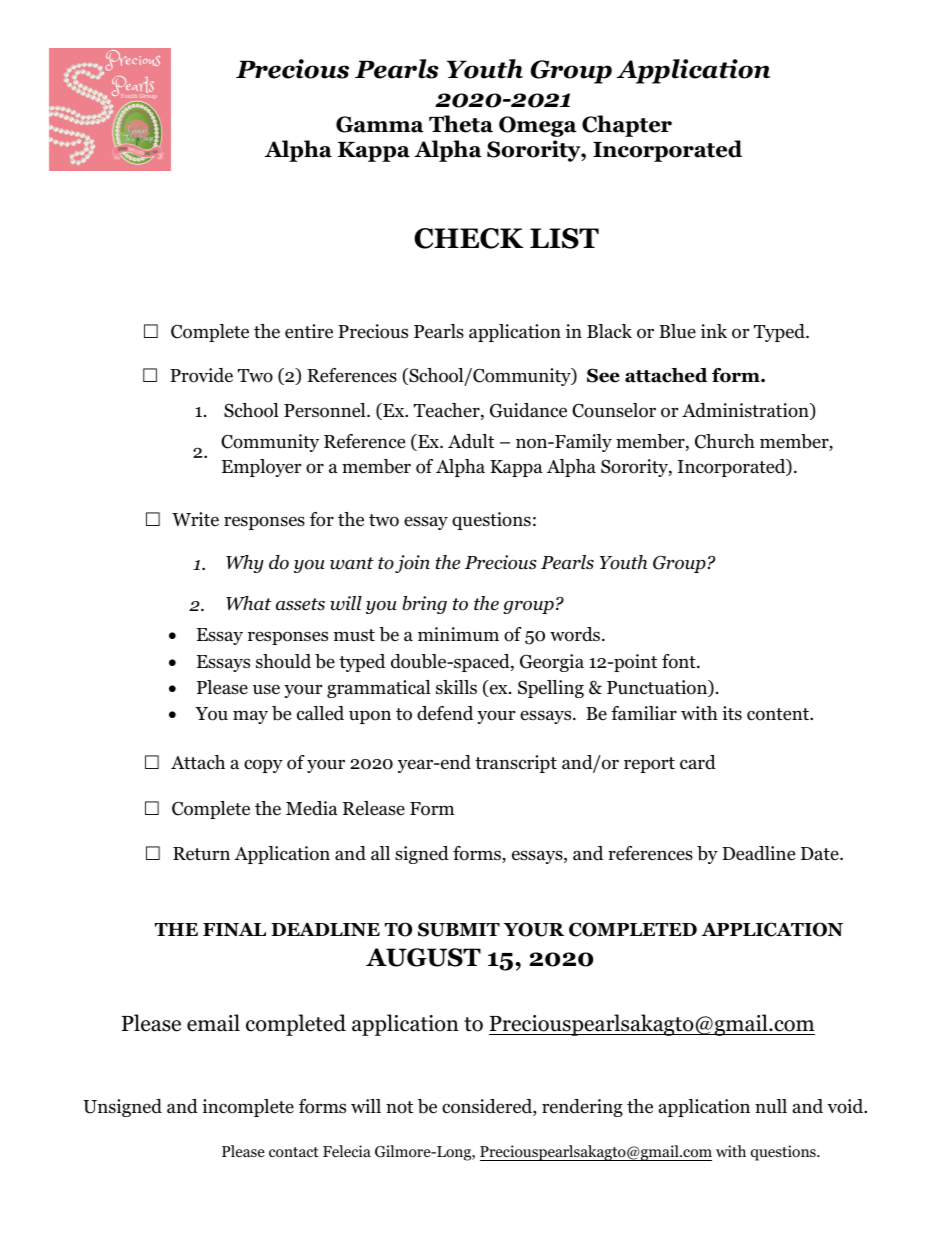 This page has width=952, height=1233. Describe the element at coordinates (746, 411) in the page. I see `Administration` at that location.
